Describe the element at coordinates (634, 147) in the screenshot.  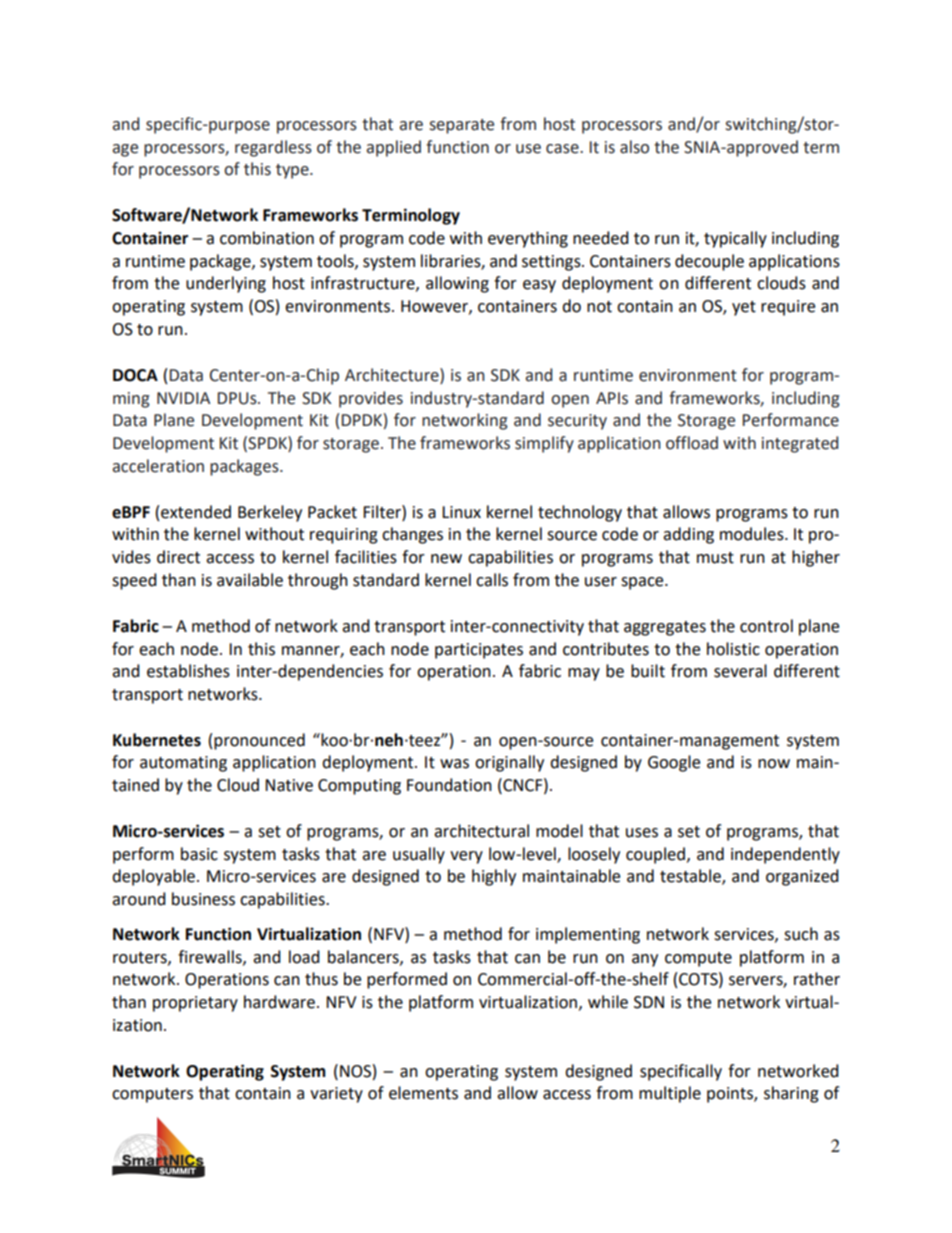
I see `also` at that location.
